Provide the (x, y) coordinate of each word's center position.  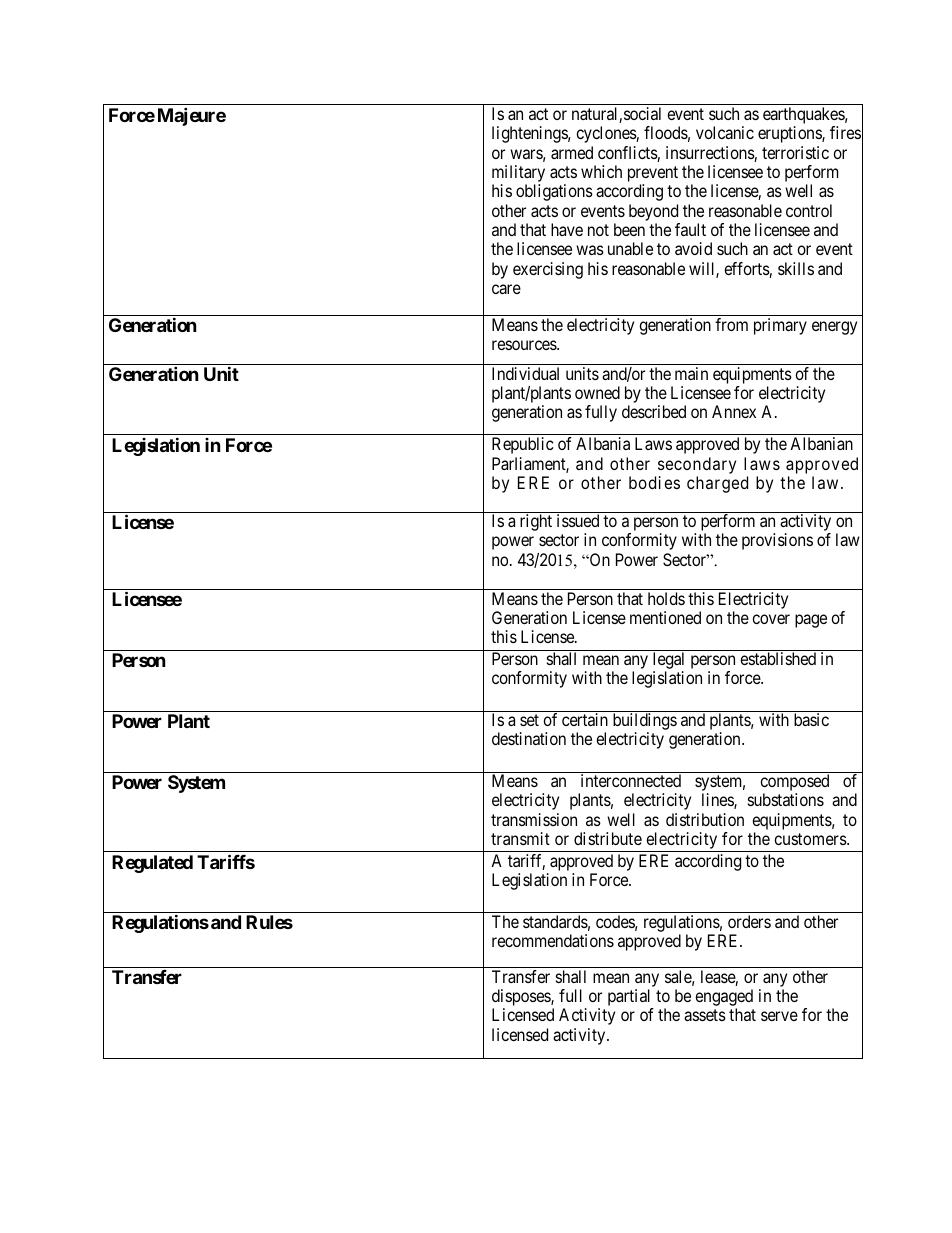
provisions (777, 541)
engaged (724, 999)
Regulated (152, 864)
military (518, 175)
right (536, 522)
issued (578, 520)
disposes (522, 999)
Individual (525, 373)
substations (786, 799)
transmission (534, 819)
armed (572, 152)
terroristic (795, 152)
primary (780, 326)
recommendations (553, 940)
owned (597, 392)
